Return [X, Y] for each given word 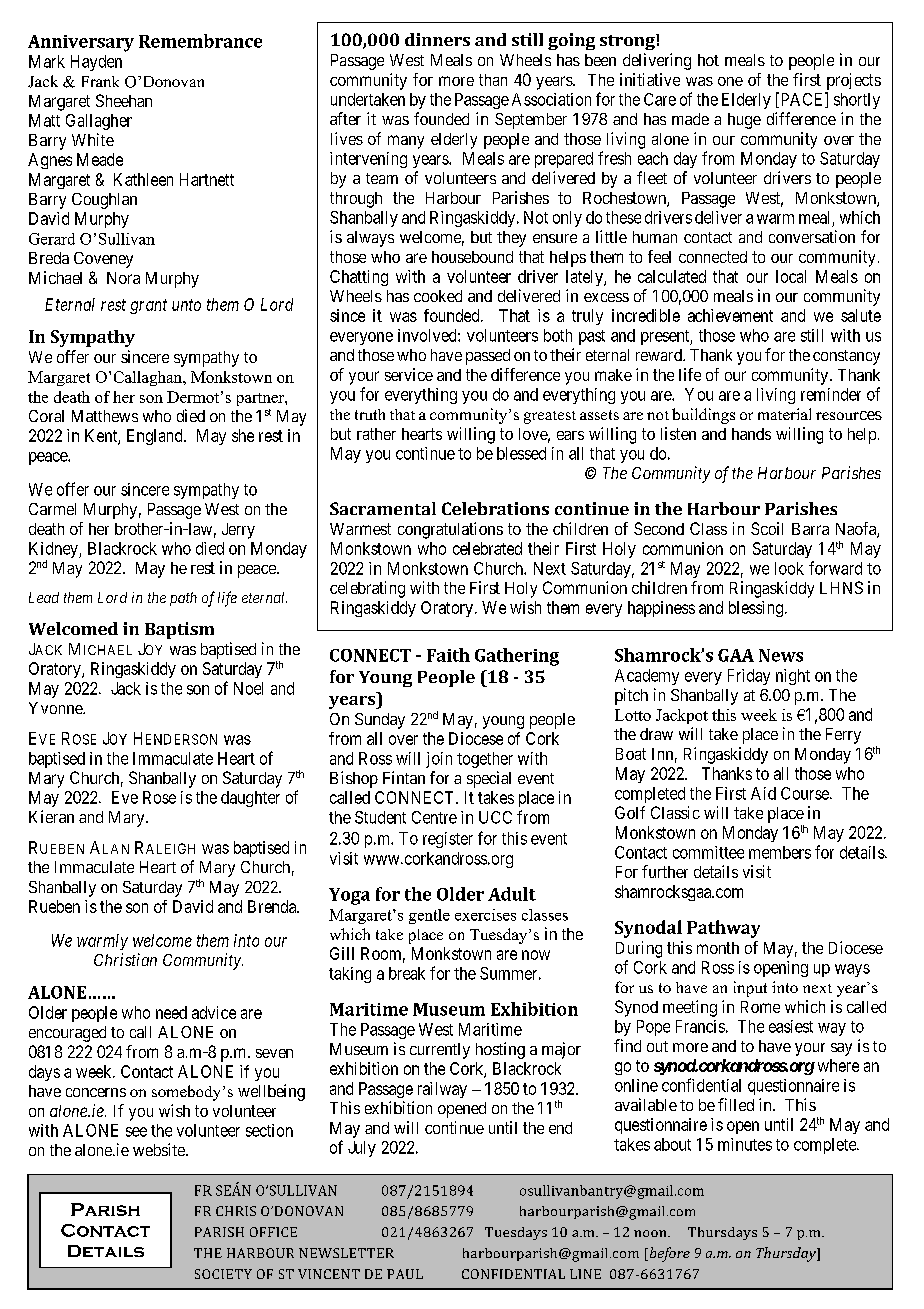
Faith [448, 655]
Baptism [179, 630]
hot [708, 60]
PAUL [405, 1274]
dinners [437, 39]
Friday [749, 677]
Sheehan [124, 100]
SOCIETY [223, 1274]
